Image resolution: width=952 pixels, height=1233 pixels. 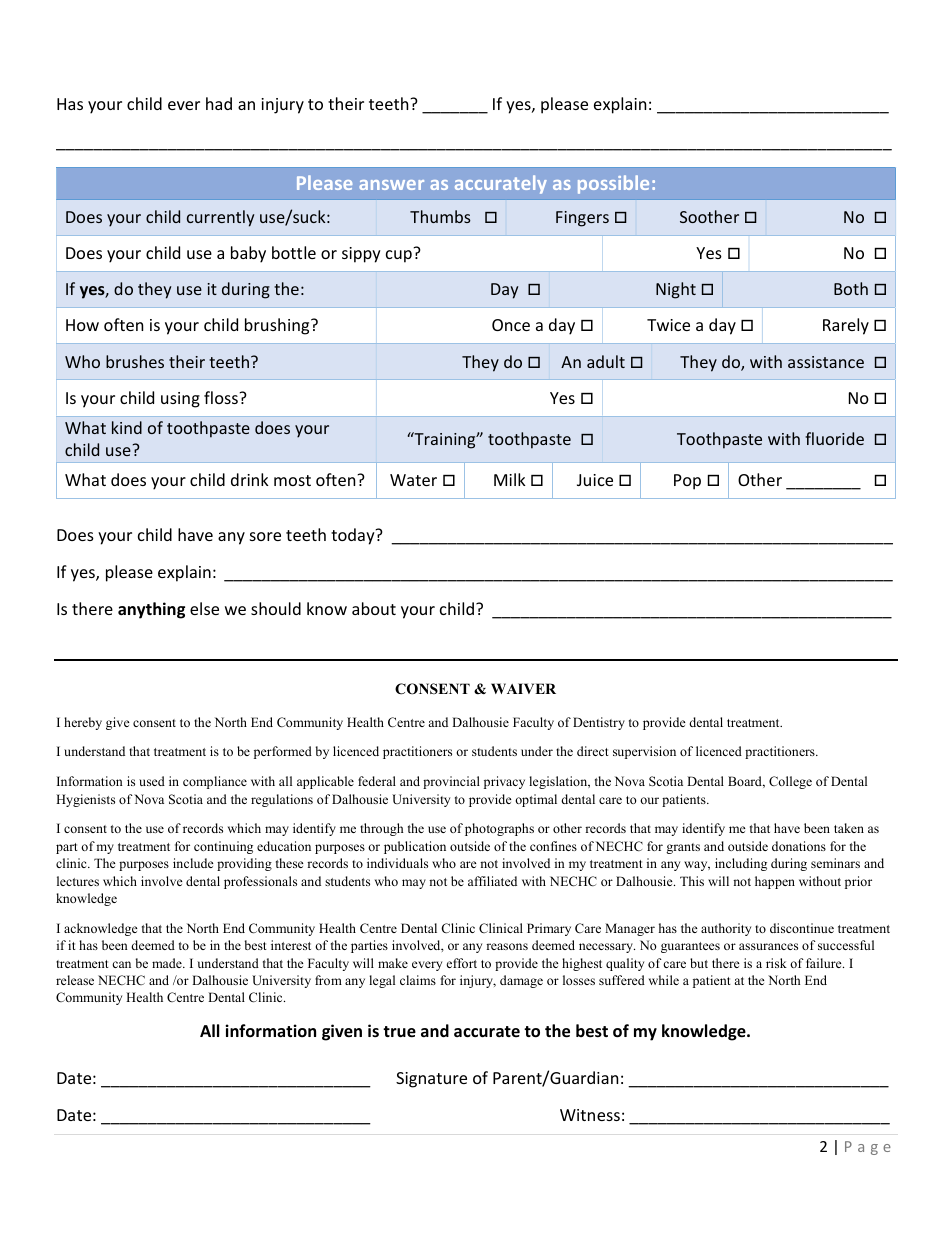 What do you see at coordinates (834, 438) in the page?
I see `fluoride` at bounding box center [834, 438].
